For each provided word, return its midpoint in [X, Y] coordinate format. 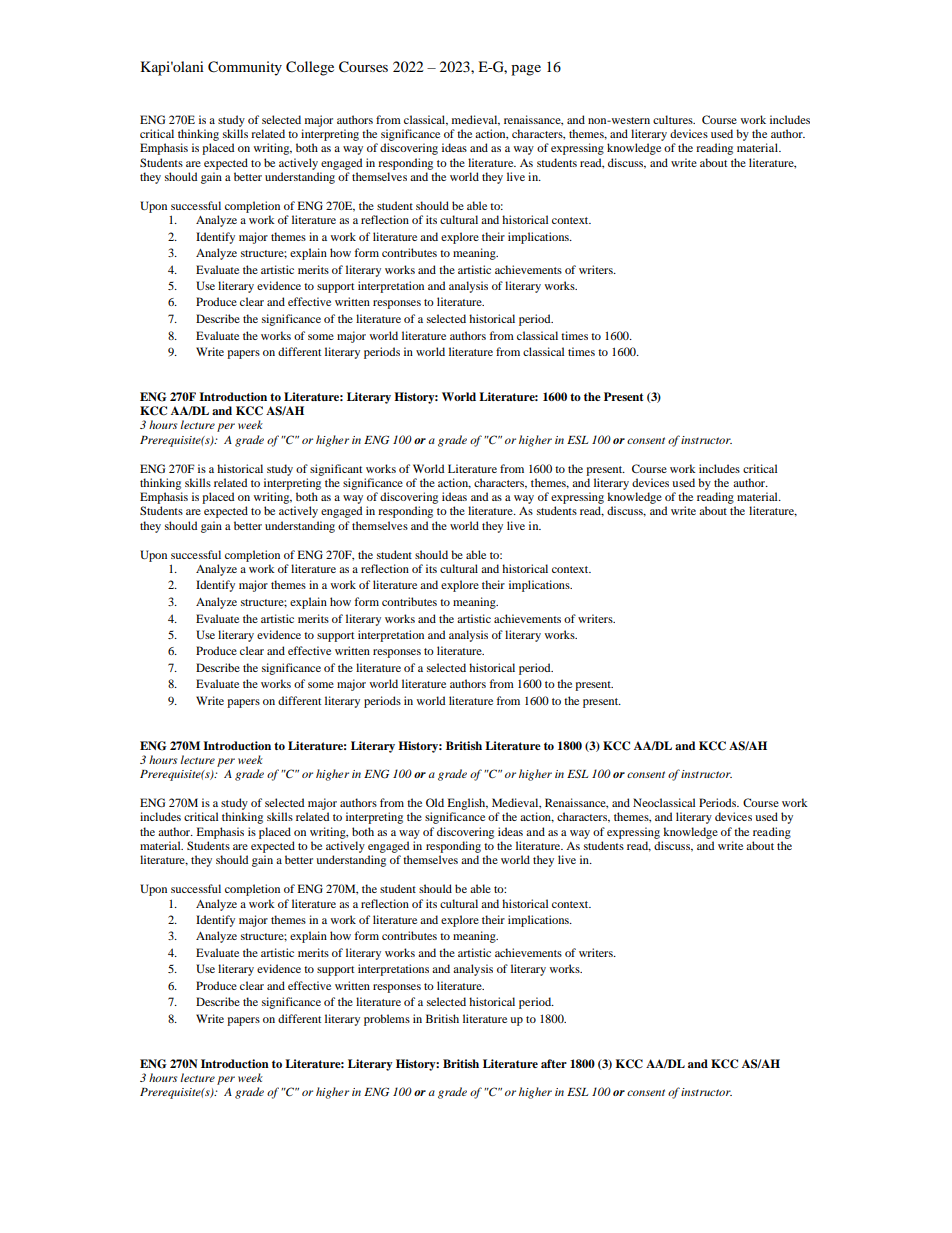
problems [387, 1020]
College [310, 68]
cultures [674, 119]
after [554, 1063]
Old [435, 802]
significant [336, 470]
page [526, 70]
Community [245, 68]
